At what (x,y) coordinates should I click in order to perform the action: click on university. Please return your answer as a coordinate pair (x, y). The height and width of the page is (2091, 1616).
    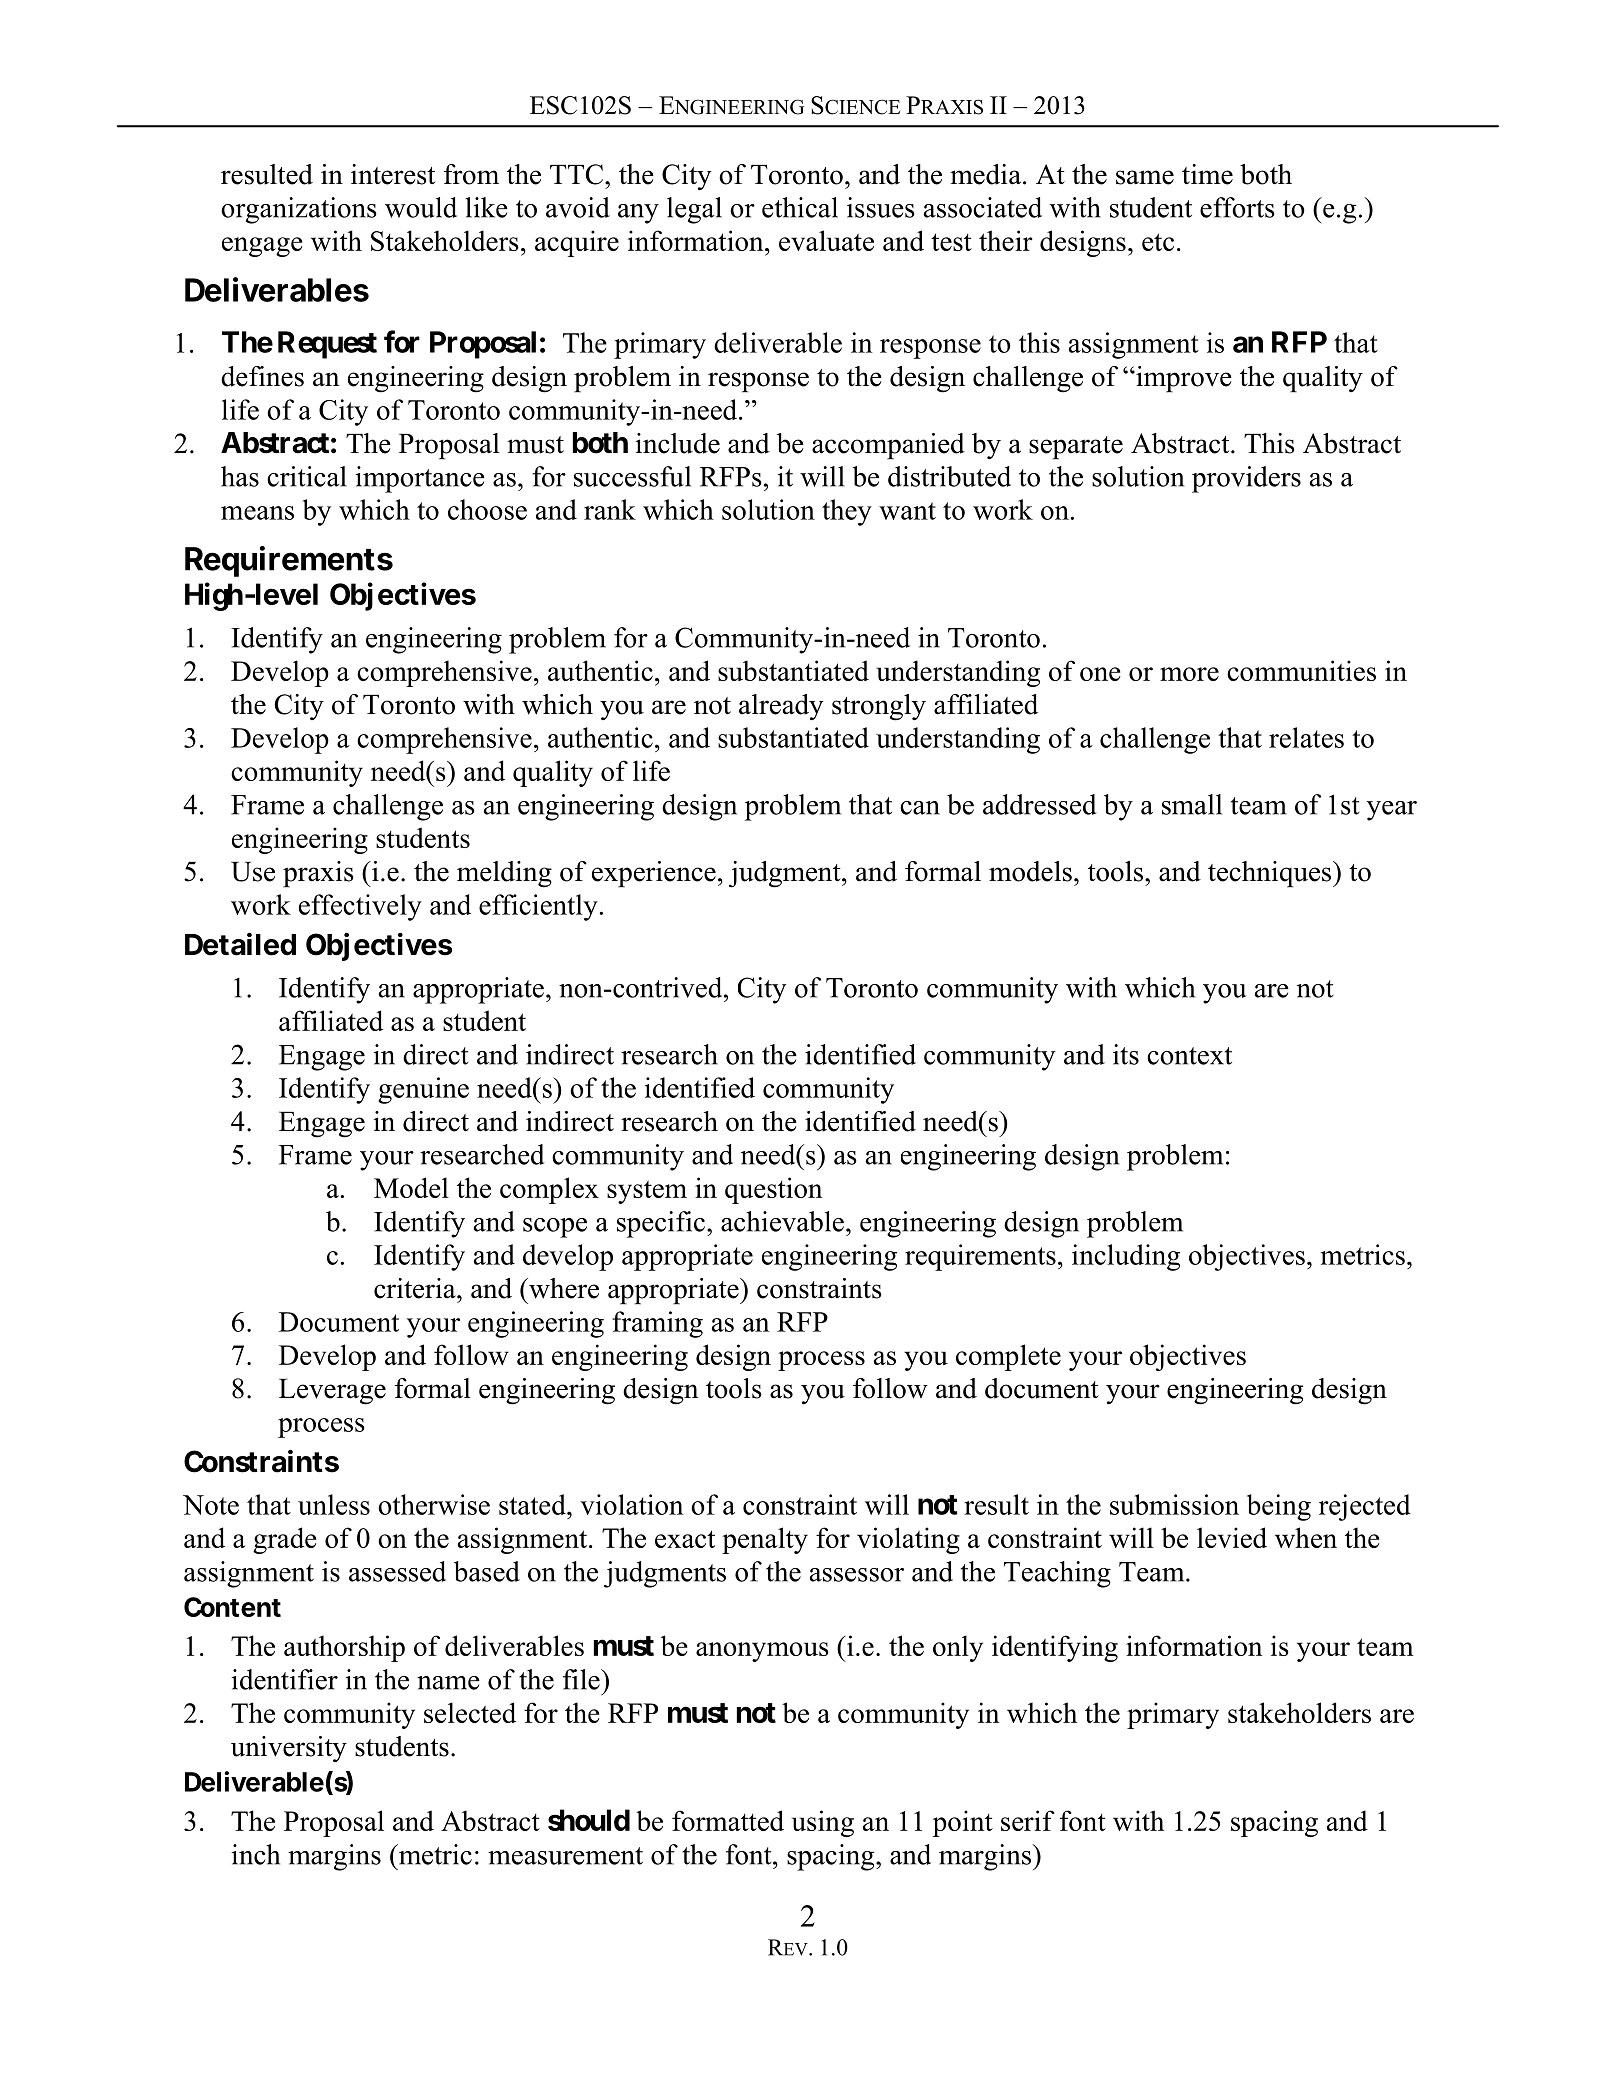
    Looking at the image, I should click on (289, 1749).
